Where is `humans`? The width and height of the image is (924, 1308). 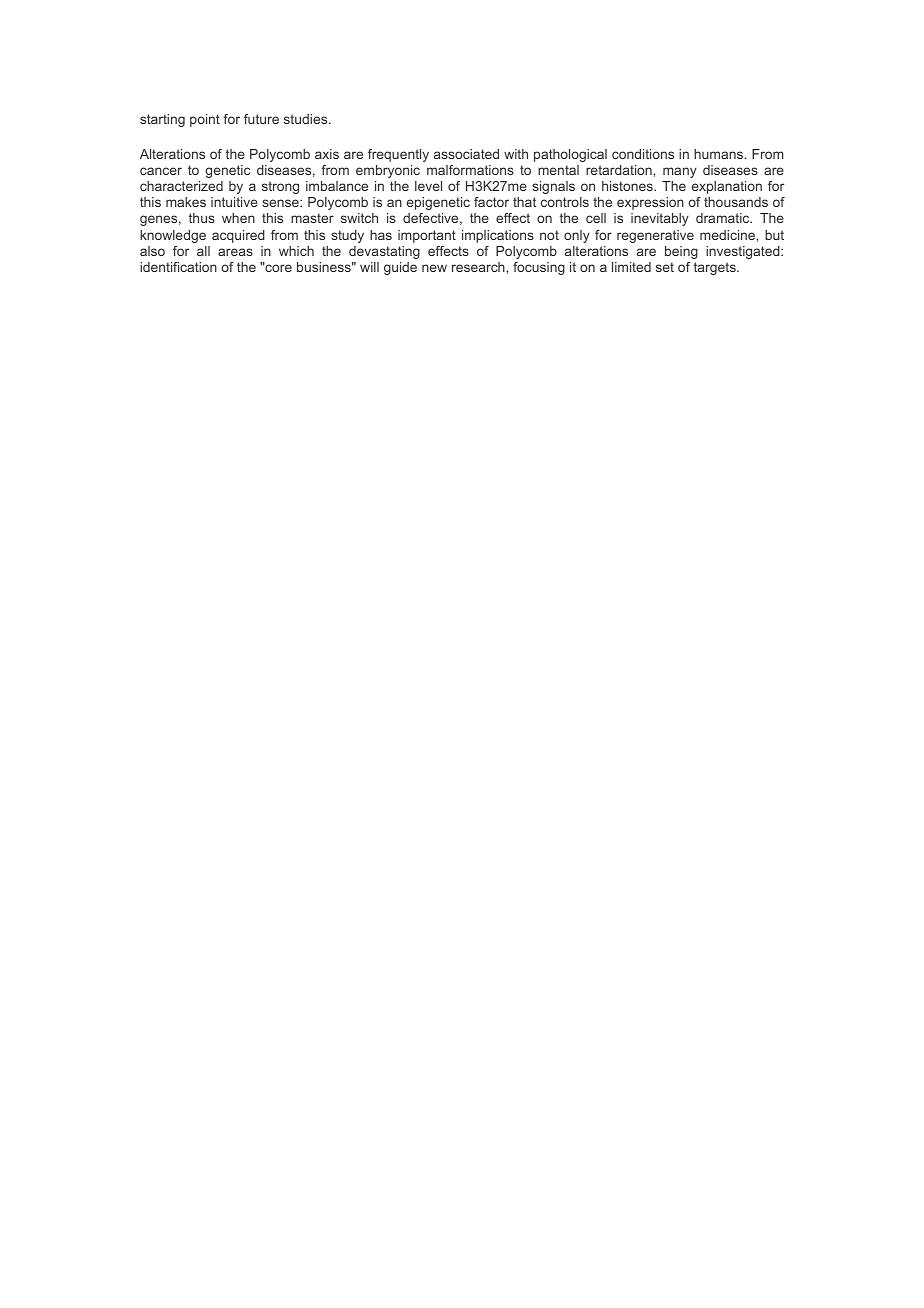
humans is located at coordinates (720, 154).
